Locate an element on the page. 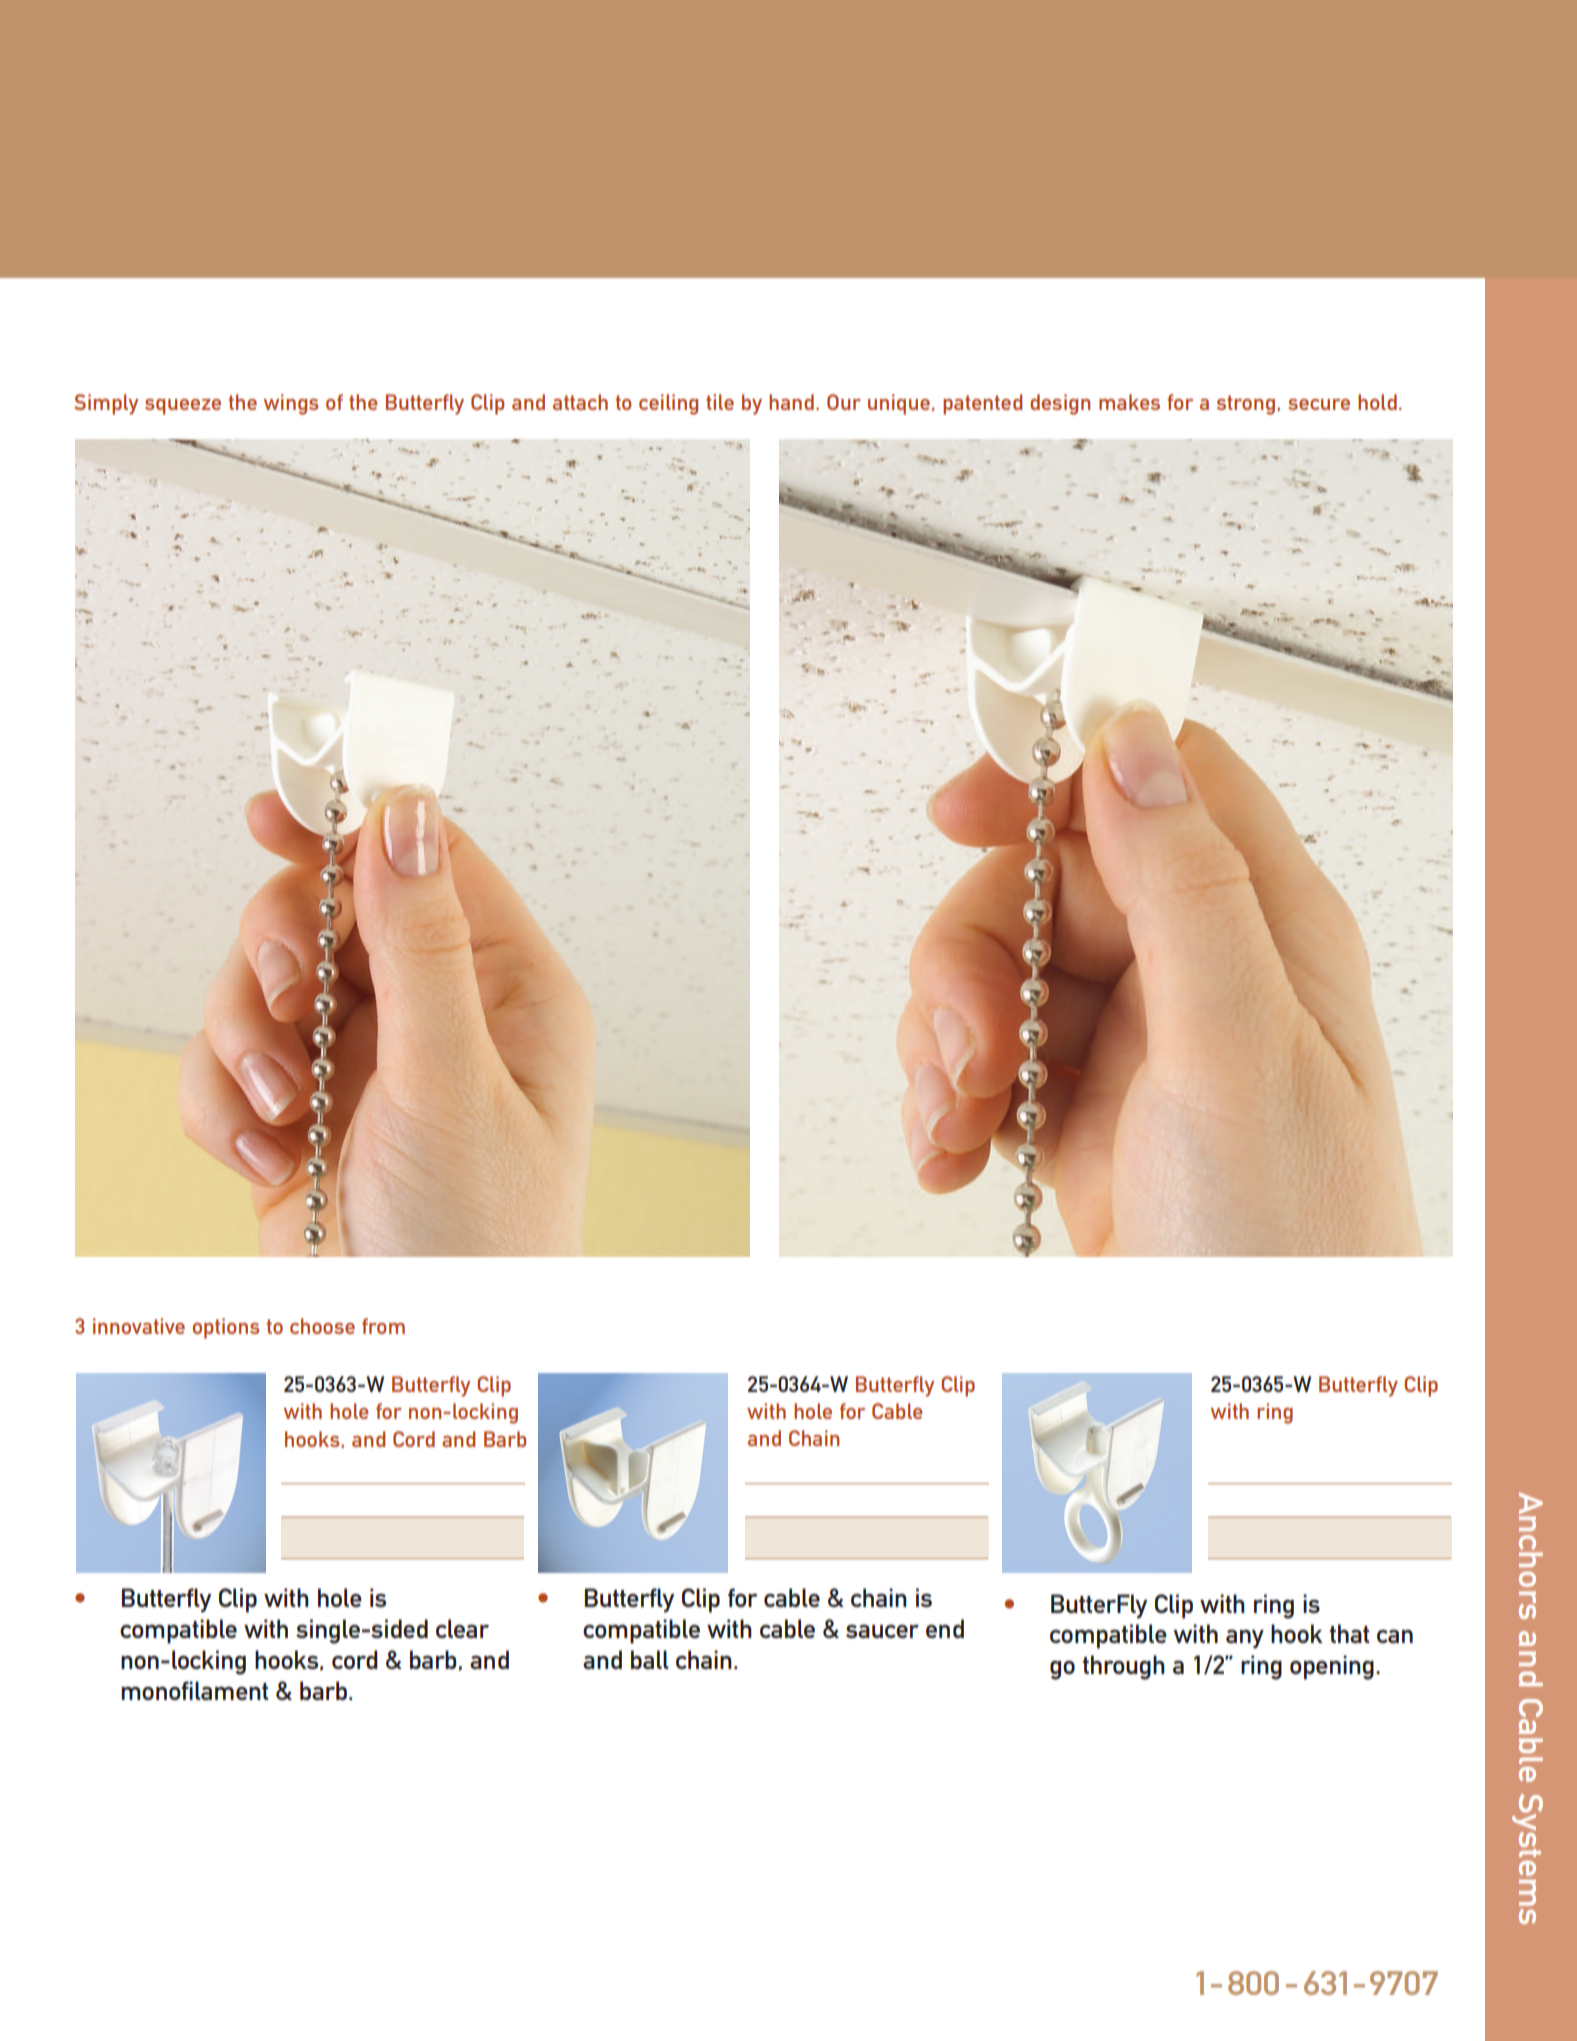  squeeze is located at coordinates (183, 407).
